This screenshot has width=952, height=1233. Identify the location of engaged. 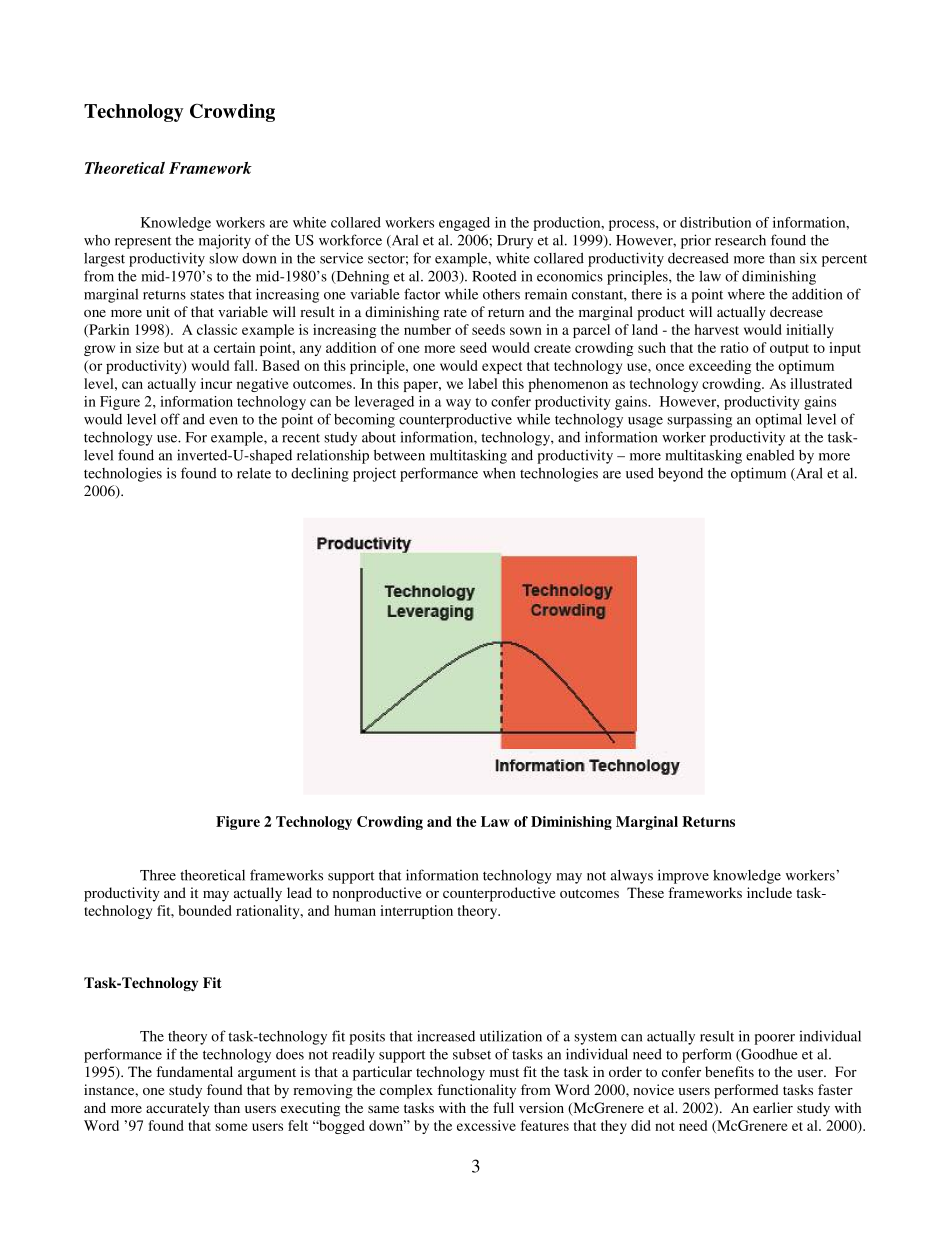
(464, 224).
